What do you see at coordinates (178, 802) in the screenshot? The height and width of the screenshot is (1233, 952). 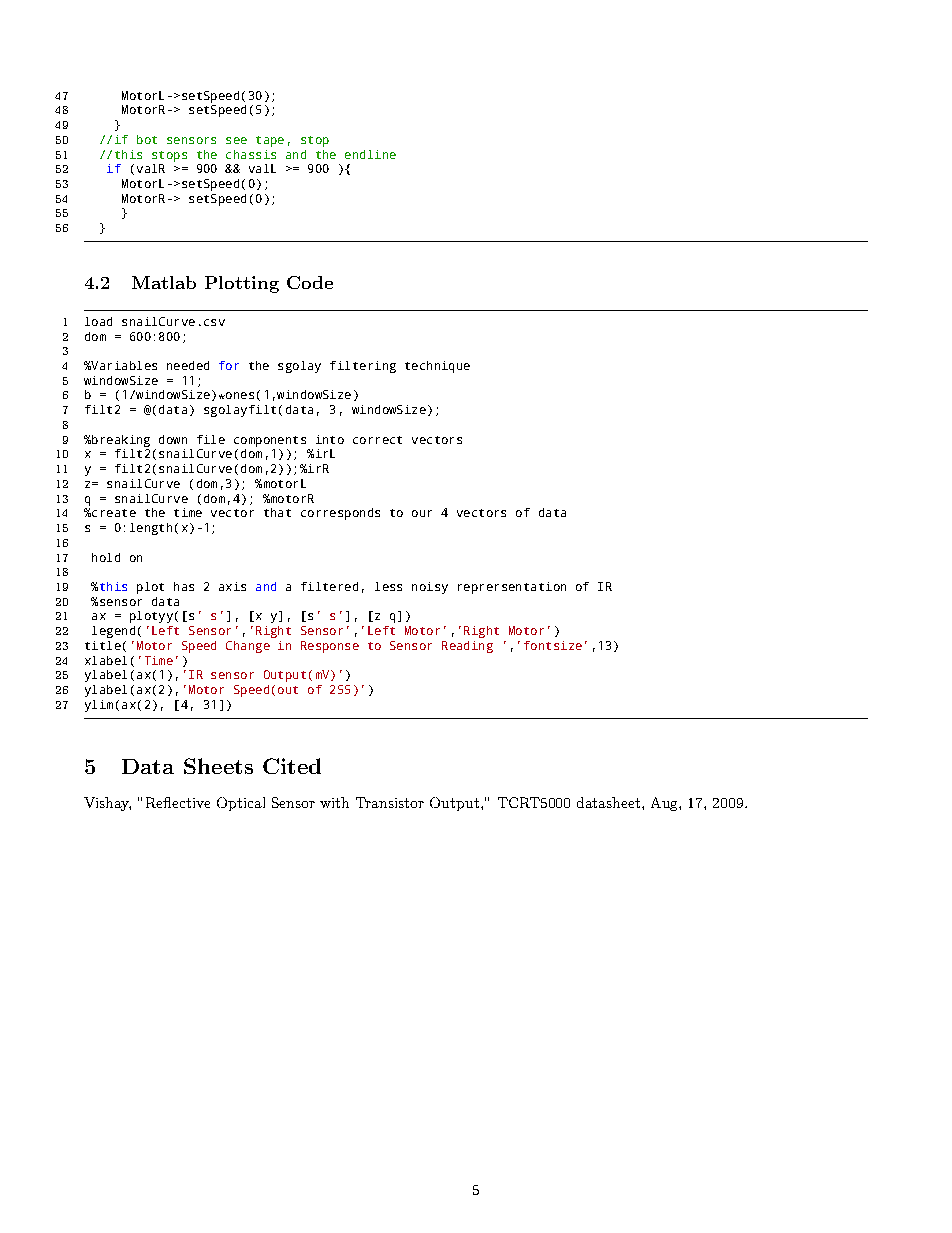 I see `Reflective` at bounding box center [178, 802].
